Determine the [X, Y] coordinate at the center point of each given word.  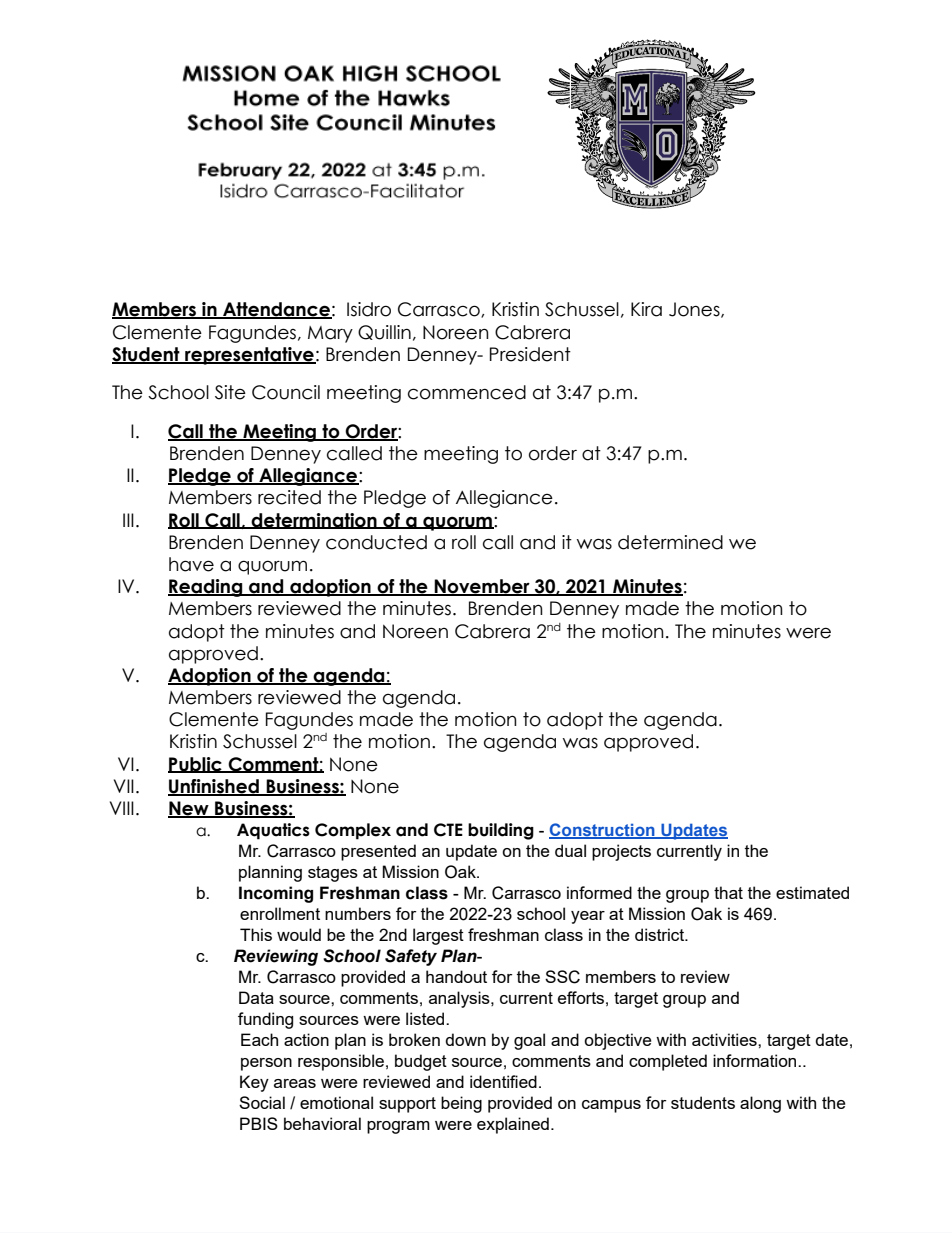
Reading [206, 588]
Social [262, 1102]
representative [249, 356]
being [461, 1104]
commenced [467, 392]
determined [670, 542]
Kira [646, 309]
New [189, 809]
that [728, 892]
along [760, 1104]
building [501, 831]
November [482, 587]
